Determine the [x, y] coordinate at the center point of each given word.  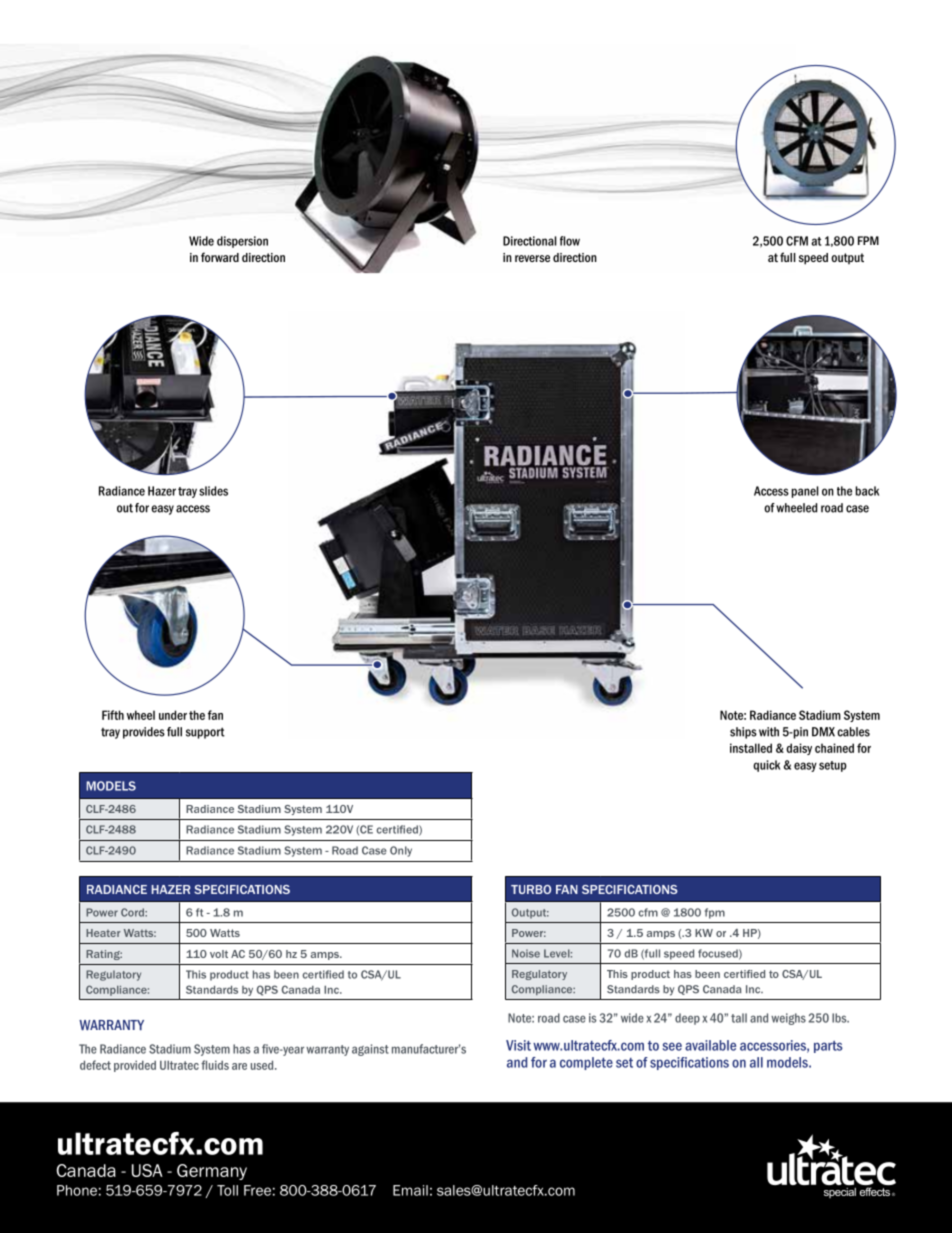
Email [410, 1190]
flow [570, 241]
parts [828, 1047]
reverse [532, 258]
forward [220, 257]
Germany [212, 1172]
